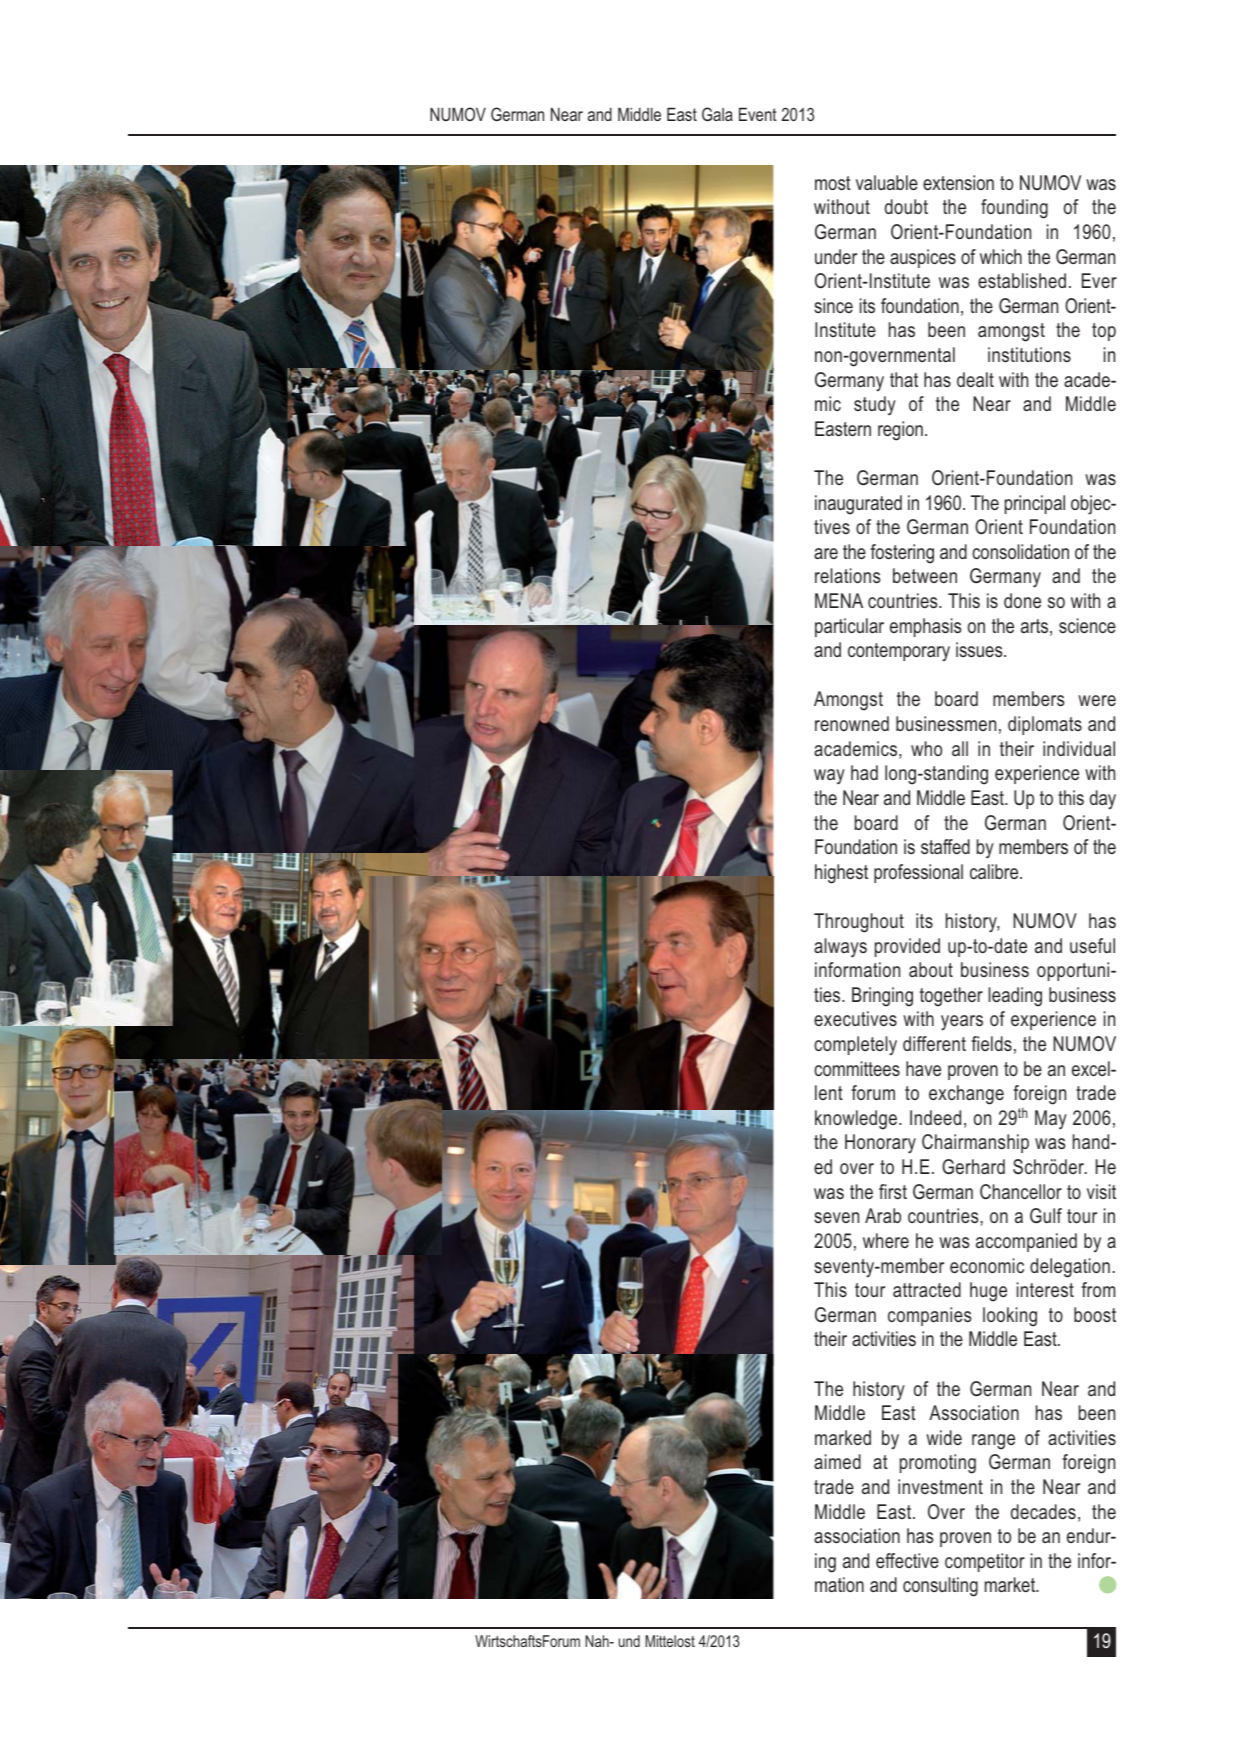 The image size is (1245, 1762). I want to click on effective, so click(907, 1560).
